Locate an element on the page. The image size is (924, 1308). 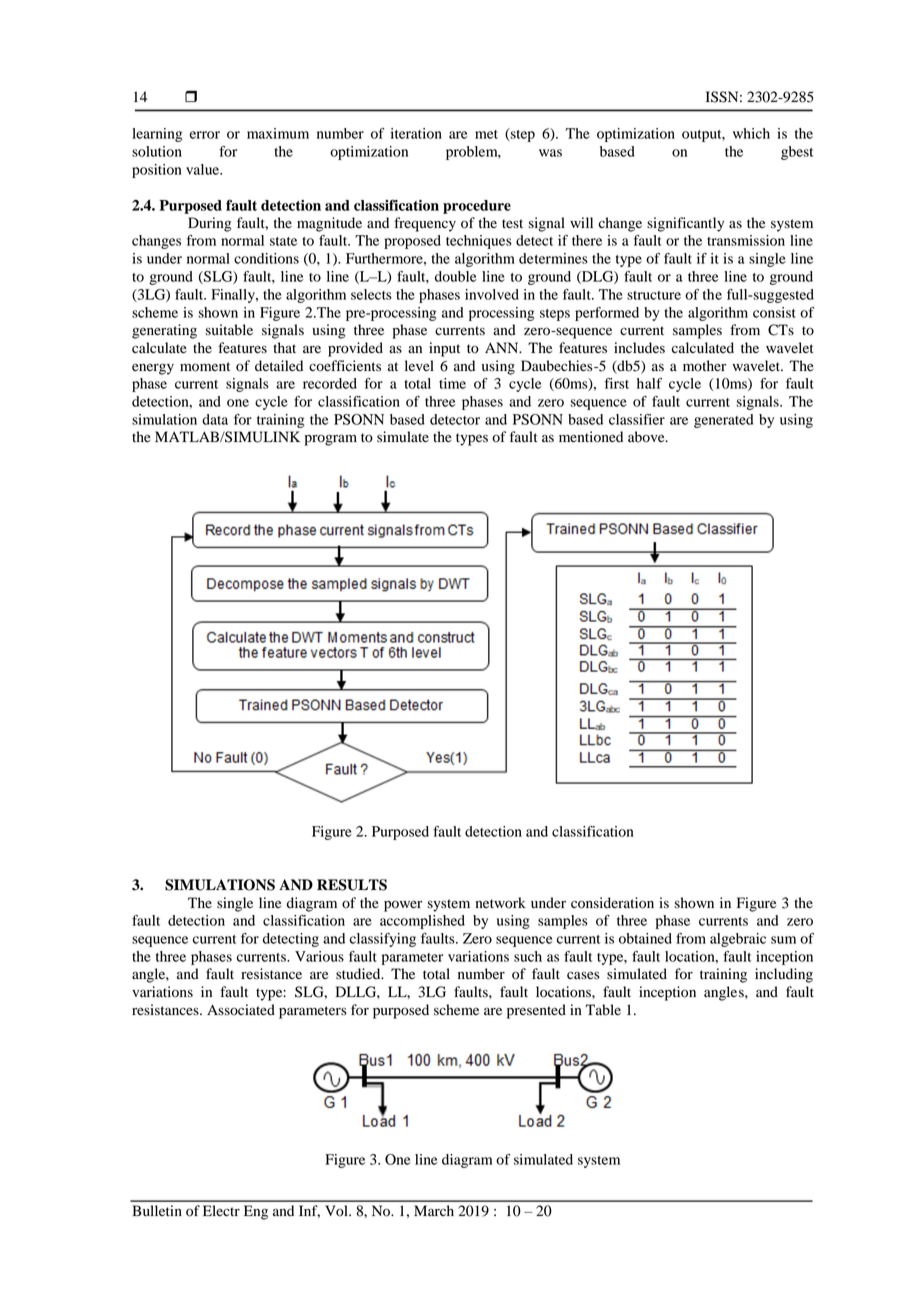
time is located at coordinates (452, 383).
